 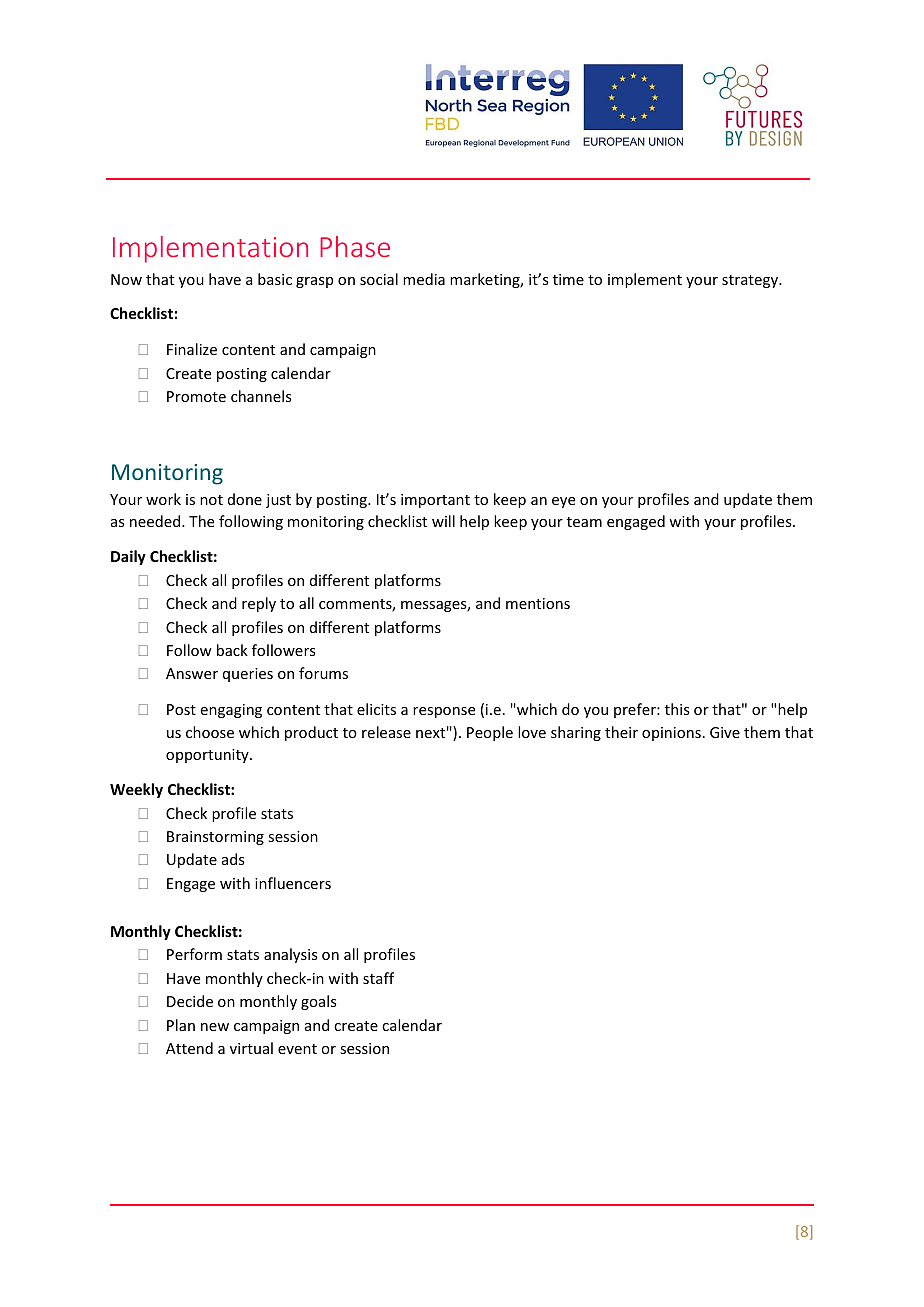 I want to click on this, so click(x=677, y=709).
